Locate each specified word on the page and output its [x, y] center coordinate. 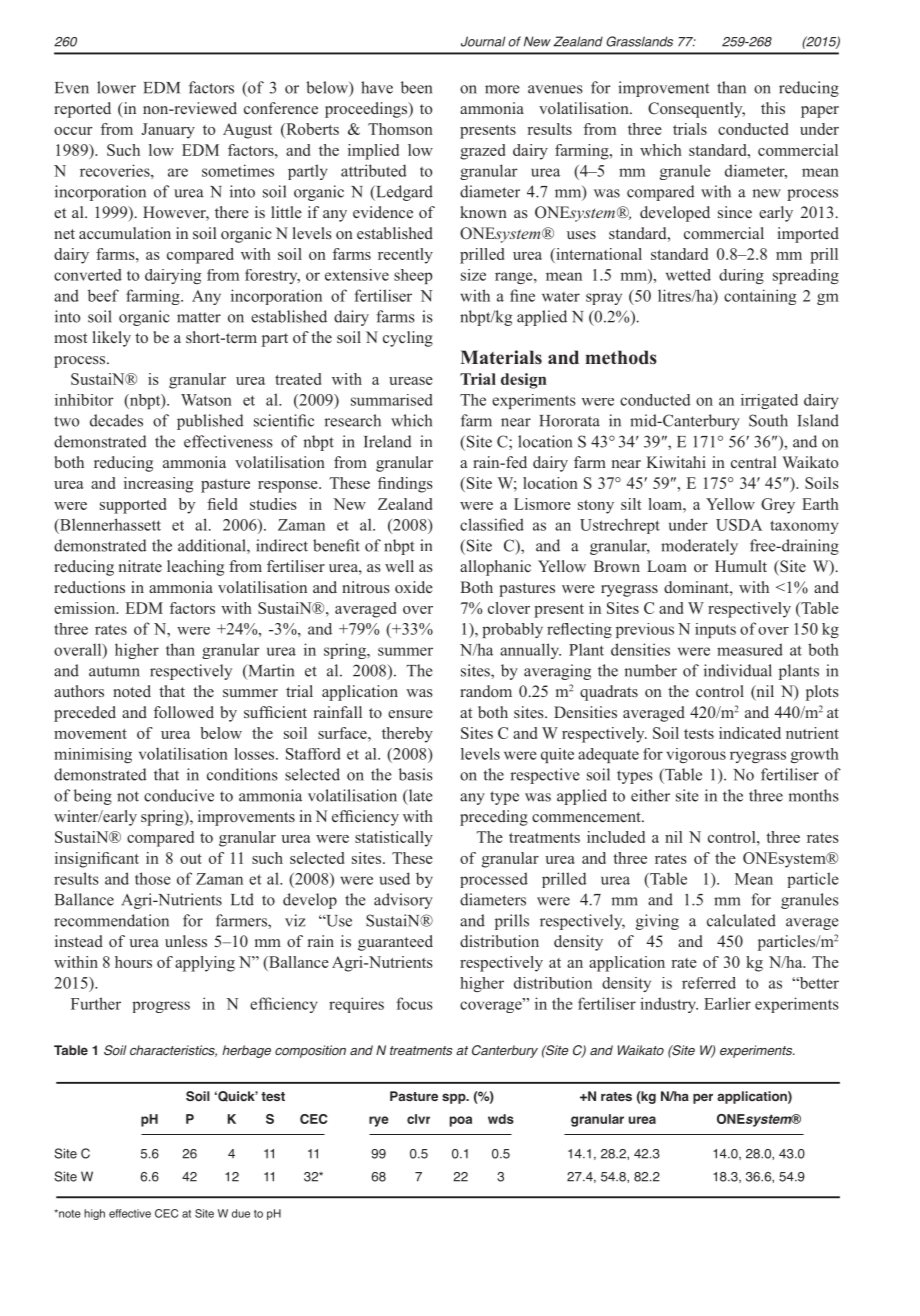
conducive [179, 795]
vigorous [696, 755]
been [416, 87]
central [753, 462]
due [241, 1213]
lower [116, 87]
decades [116, 420]
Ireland [387, 441]
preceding [494, 818]
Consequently [696, 110]
